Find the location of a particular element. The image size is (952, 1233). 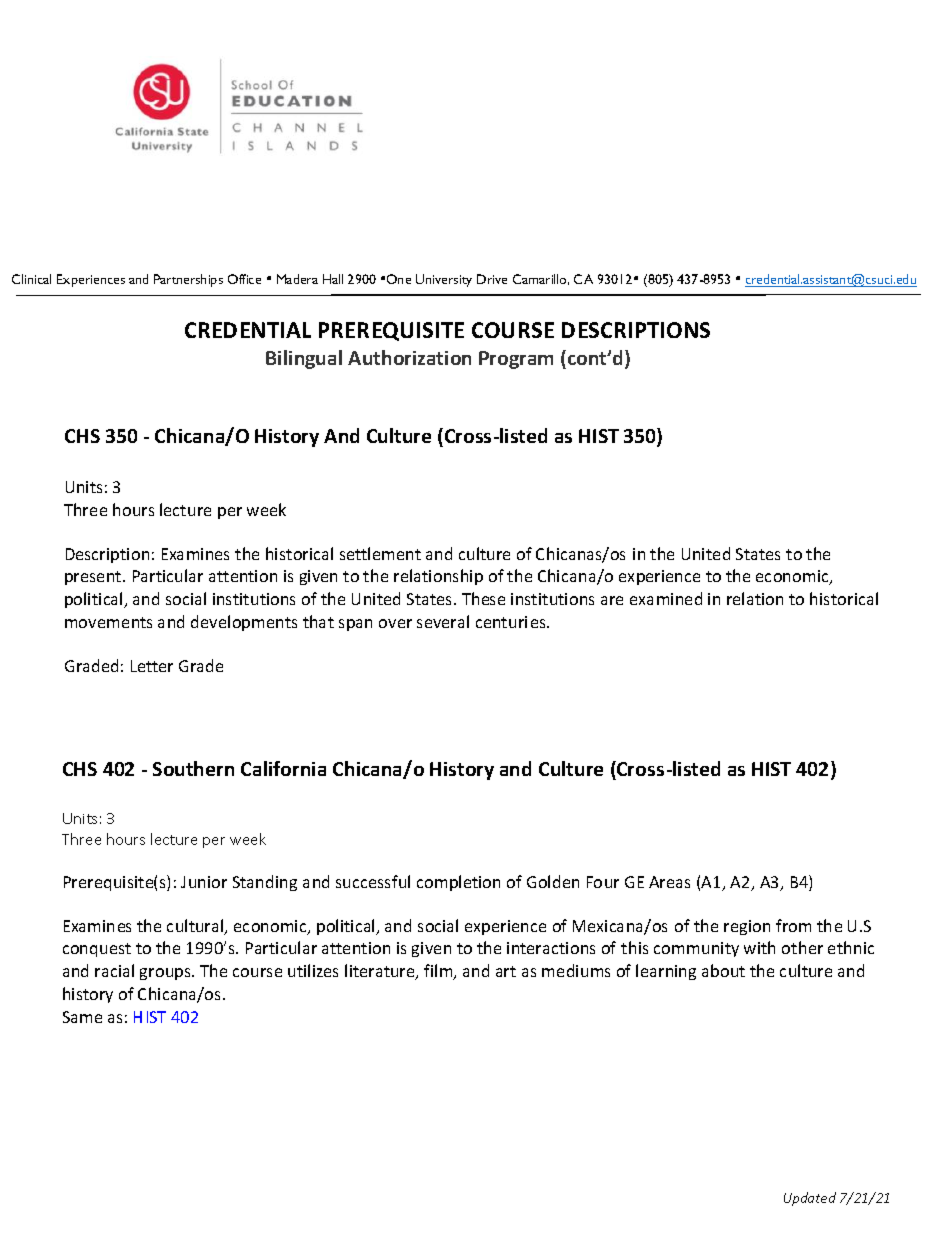

University is located at coordinates (444, 280).
